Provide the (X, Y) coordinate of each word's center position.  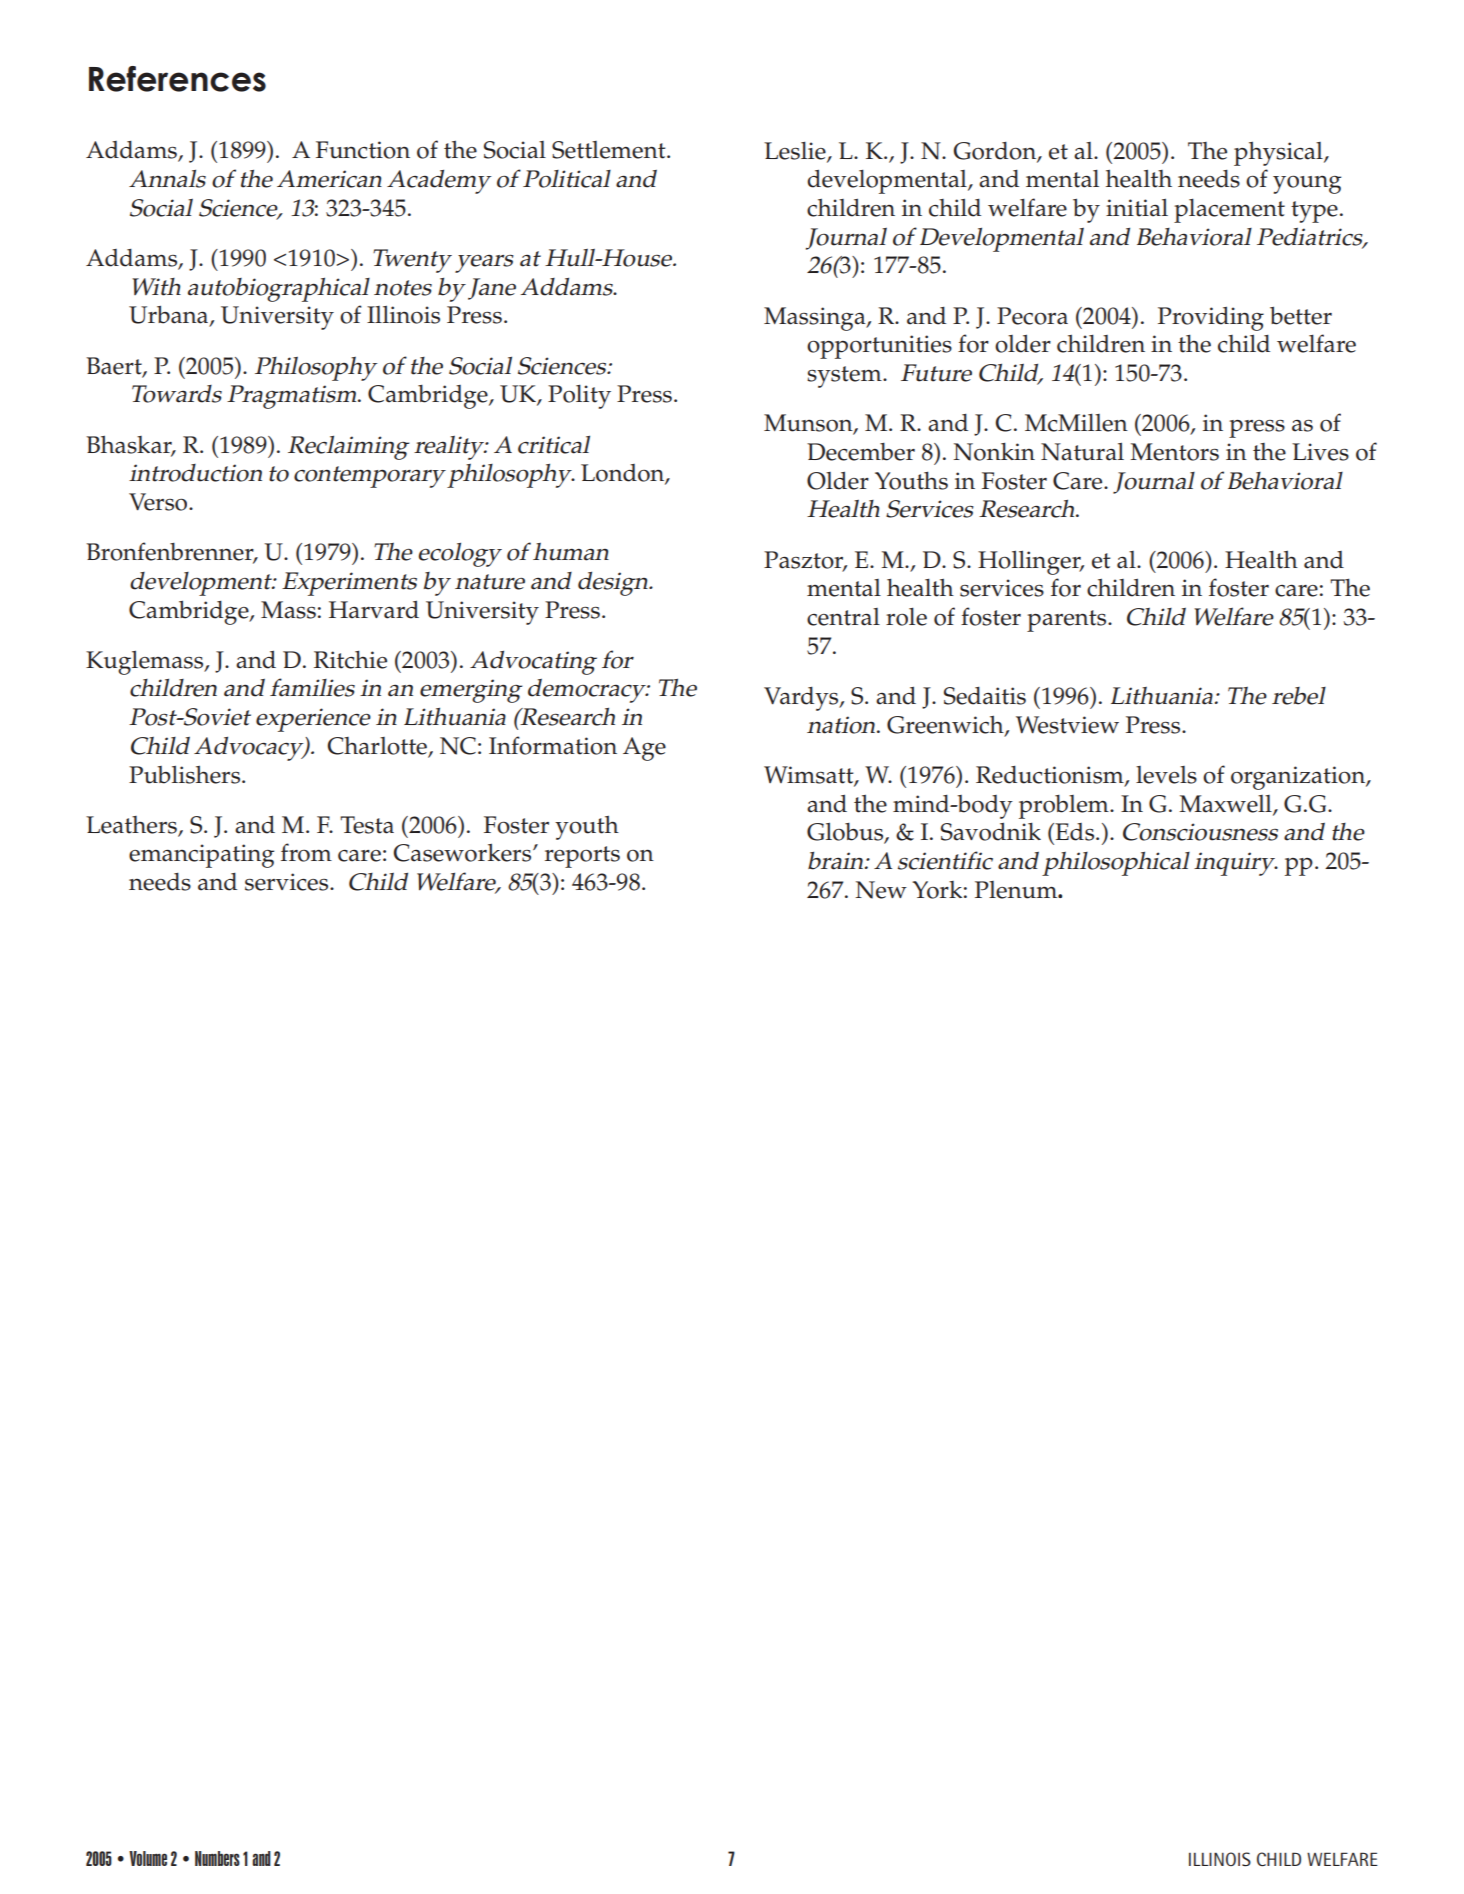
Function (363, 150)
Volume (148, 1858)
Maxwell (1226, 804)
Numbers (217, 1858)
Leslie (796, 152)
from (306, 852)
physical (1279, 153)
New (881, 890)
